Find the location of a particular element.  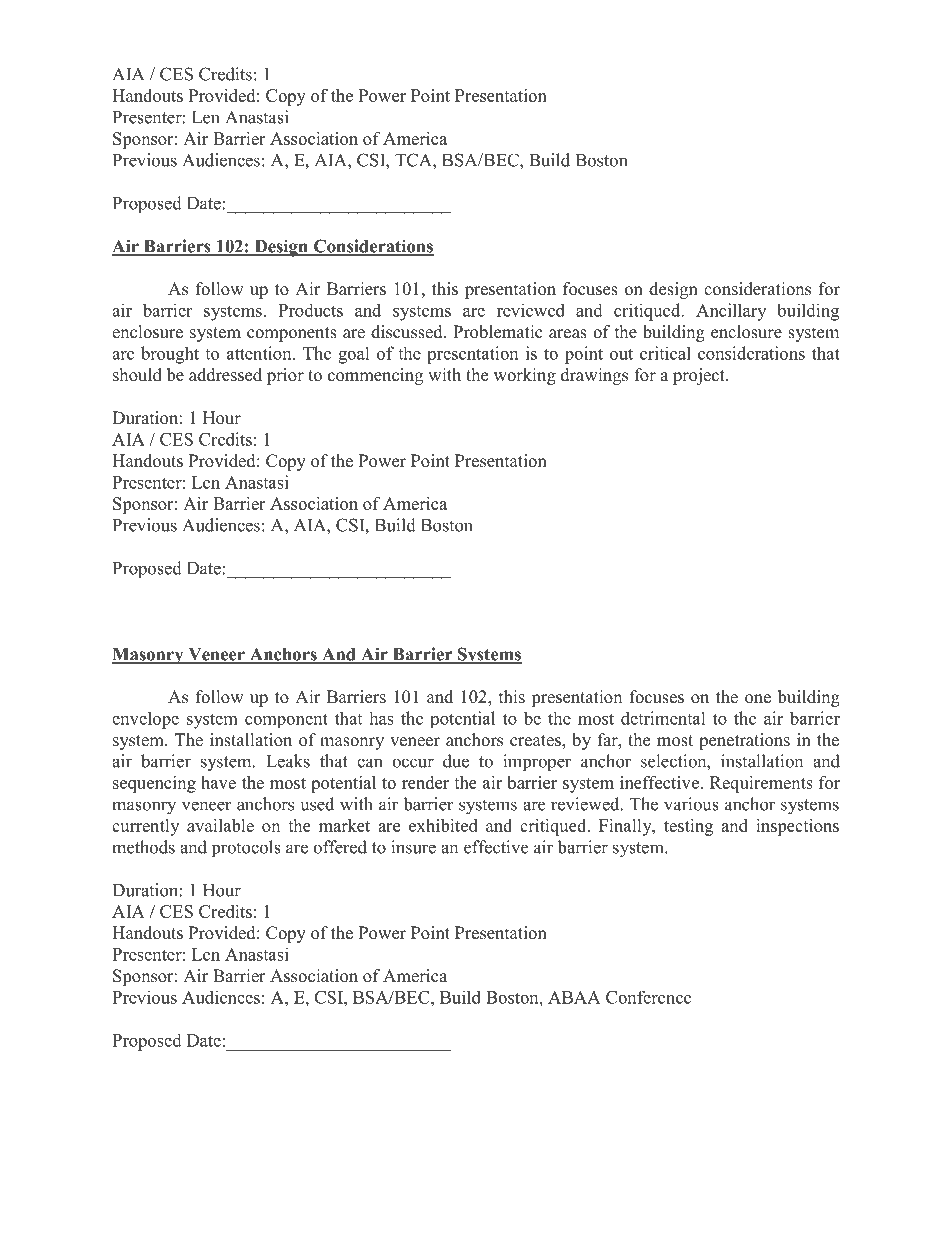

creates is located at coordinates (536, 742).
